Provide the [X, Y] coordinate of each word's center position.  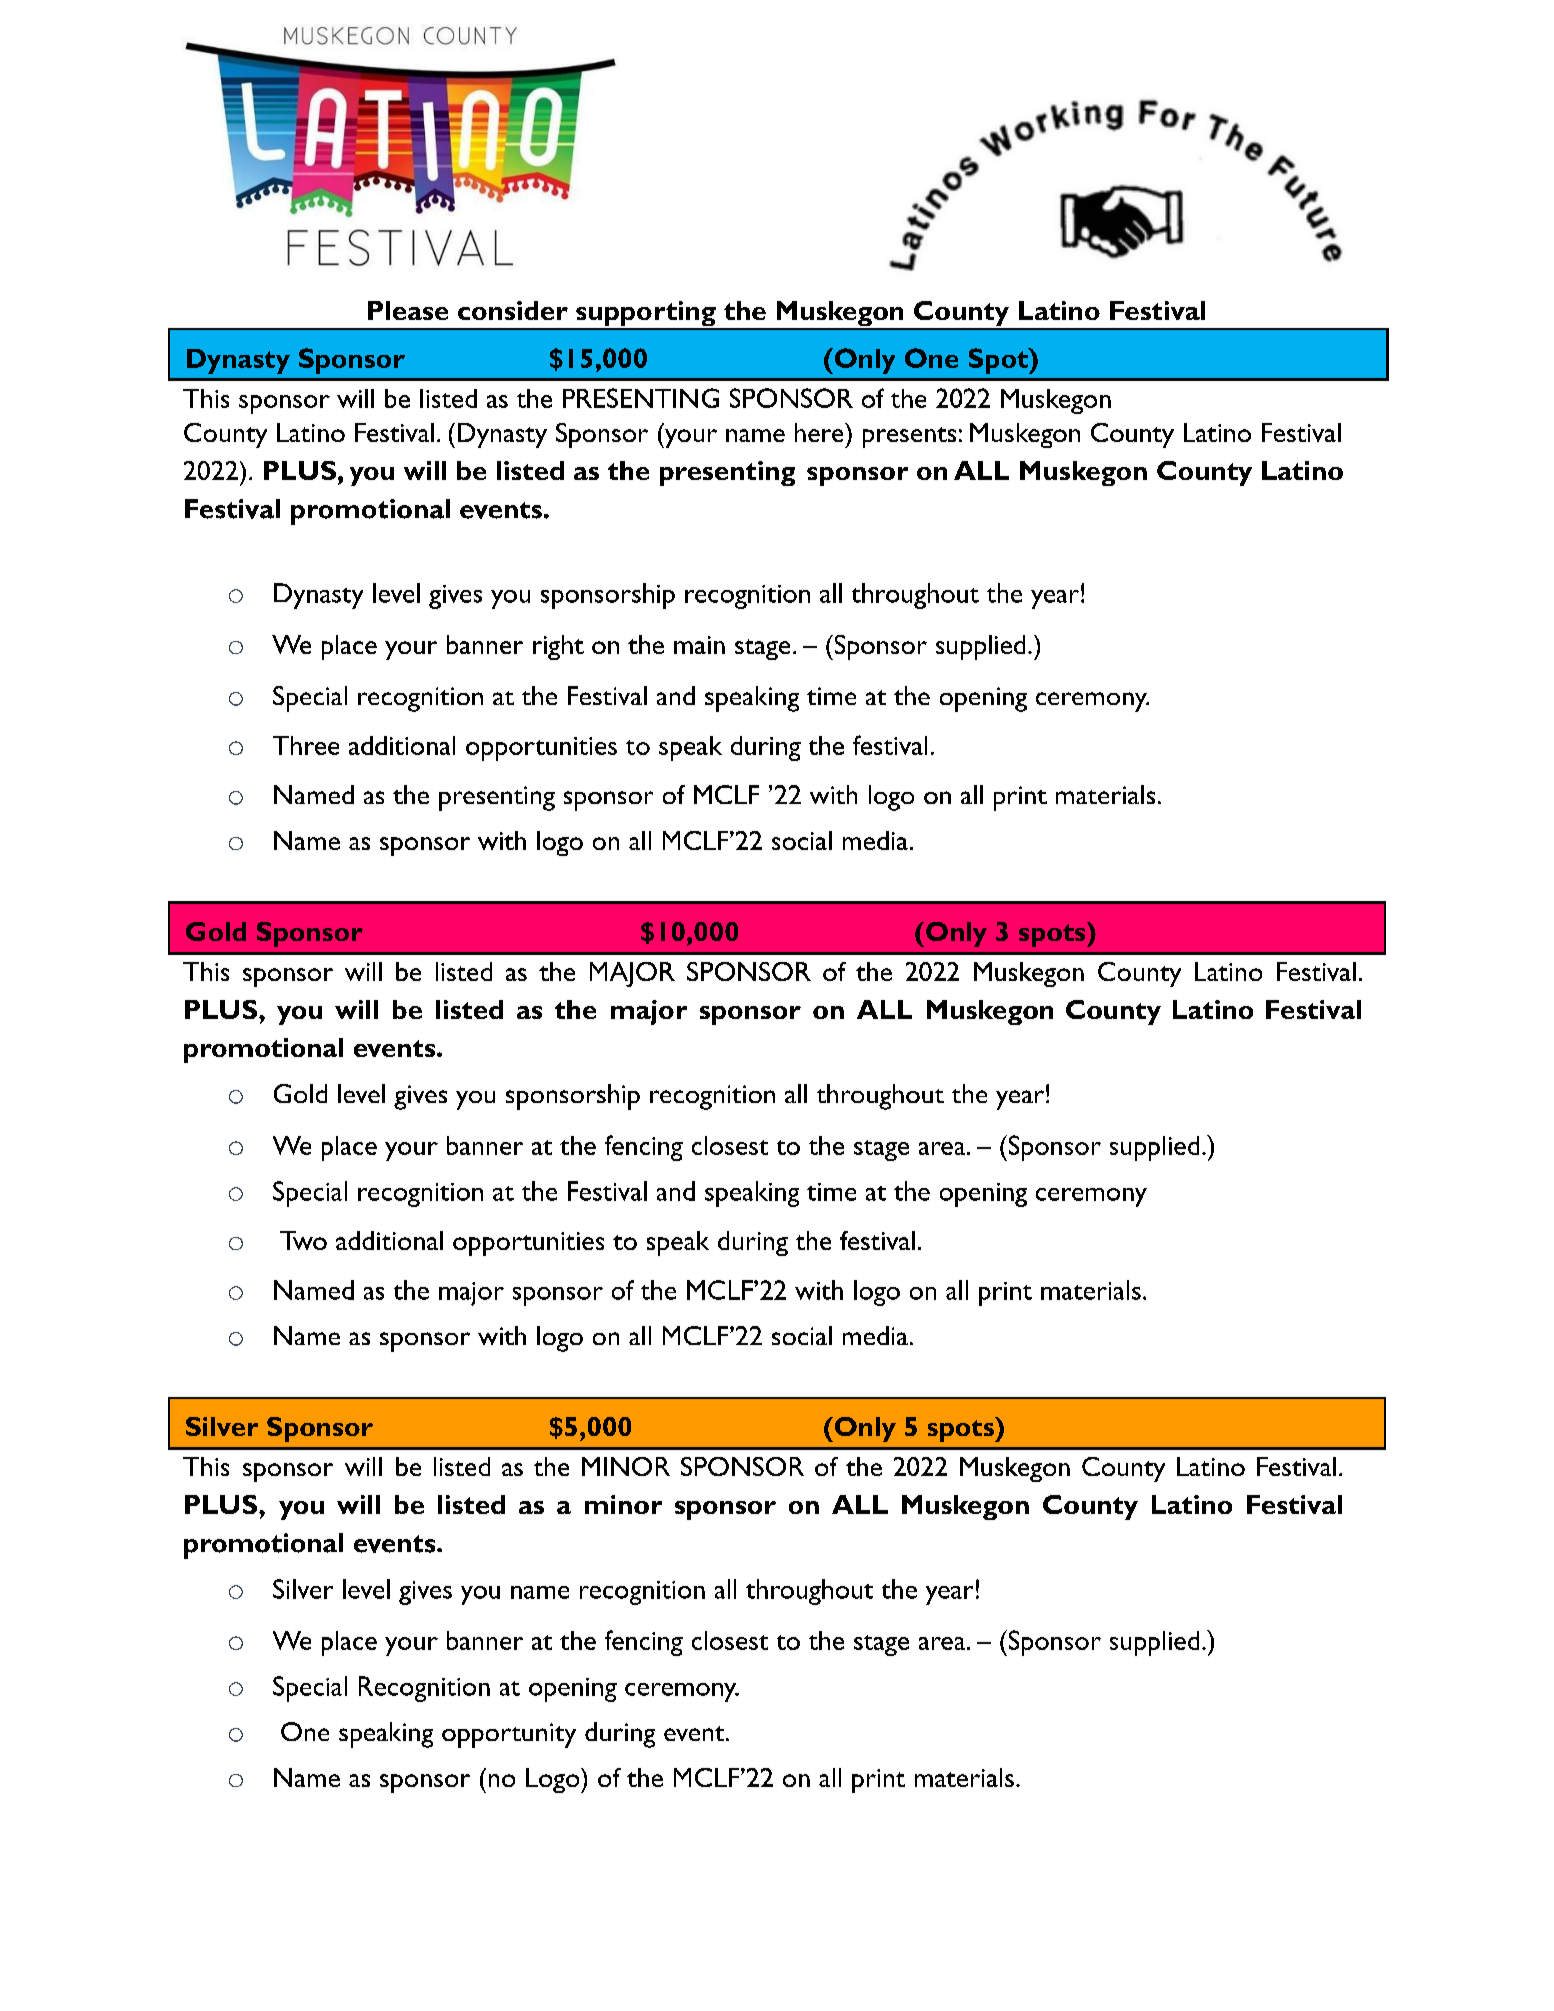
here [820, 432]
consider [513, 310]
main [699, 645]
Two [303, 1240]
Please [408, 310]
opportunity [509, 1735]
